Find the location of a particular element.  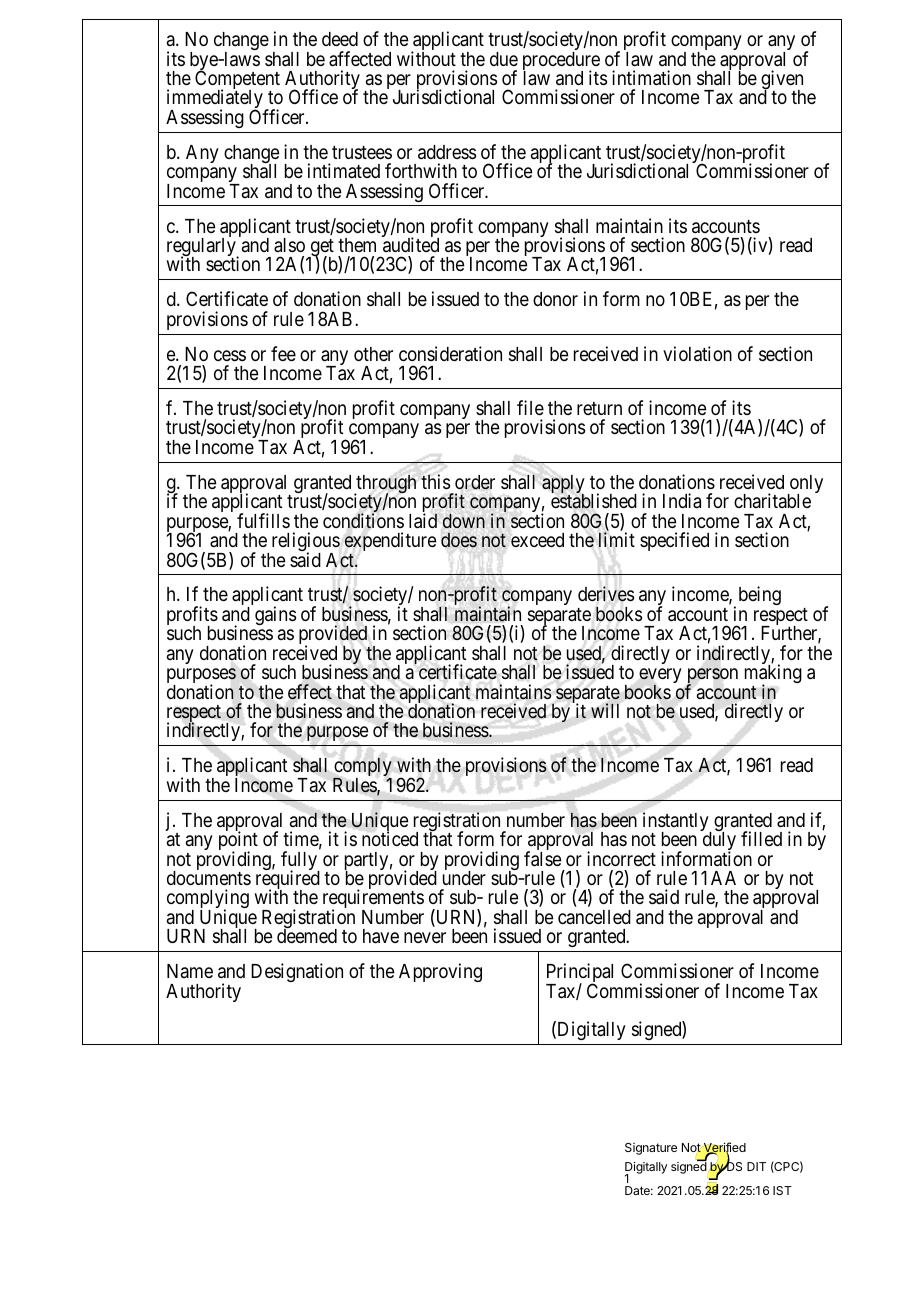

given is located at coordinates (782, 81).
